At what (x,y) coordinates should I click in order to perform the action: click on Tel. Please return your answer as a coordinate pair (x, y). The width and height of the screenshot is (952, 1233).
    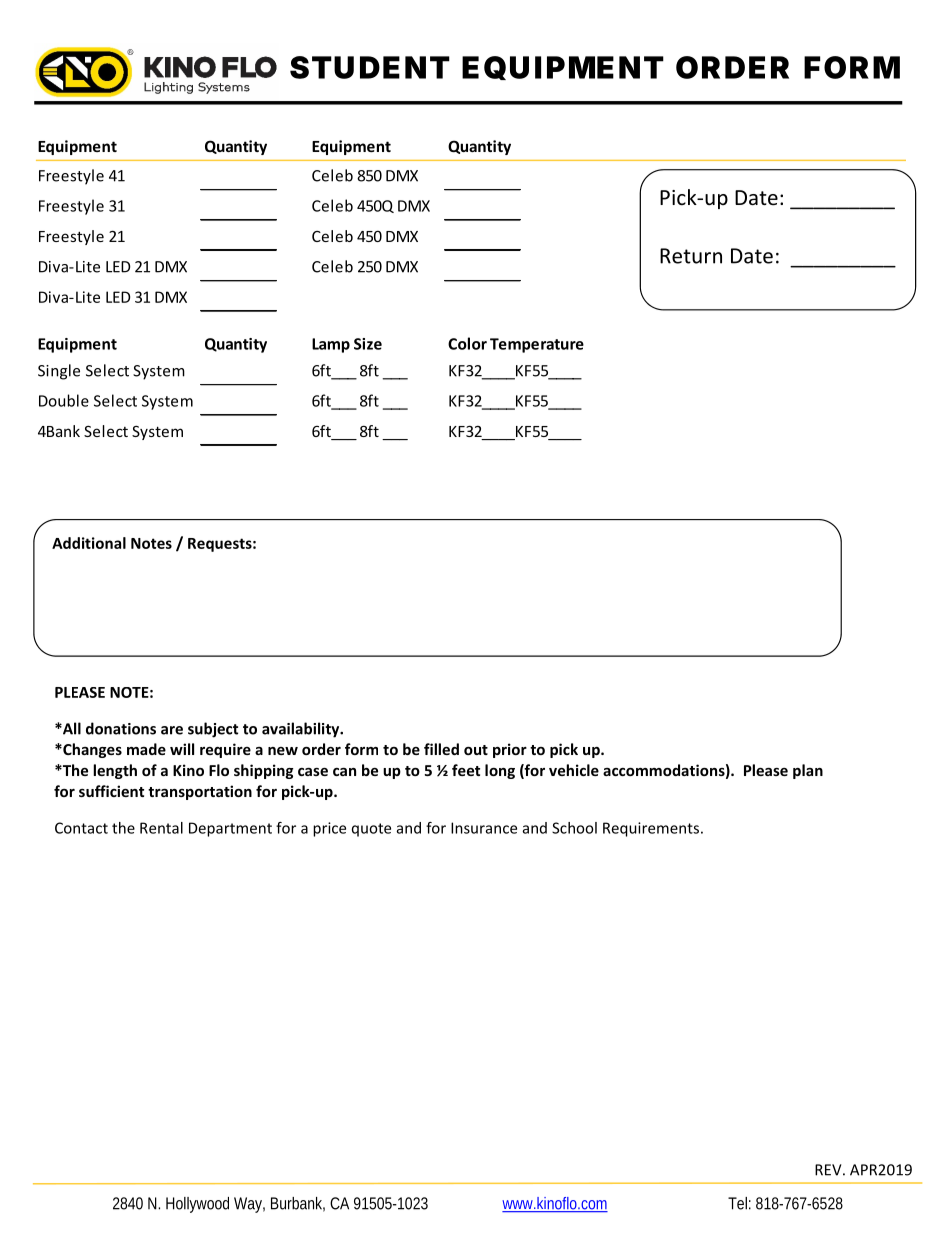
    Looking at the image, I should click on (737, 1203).
